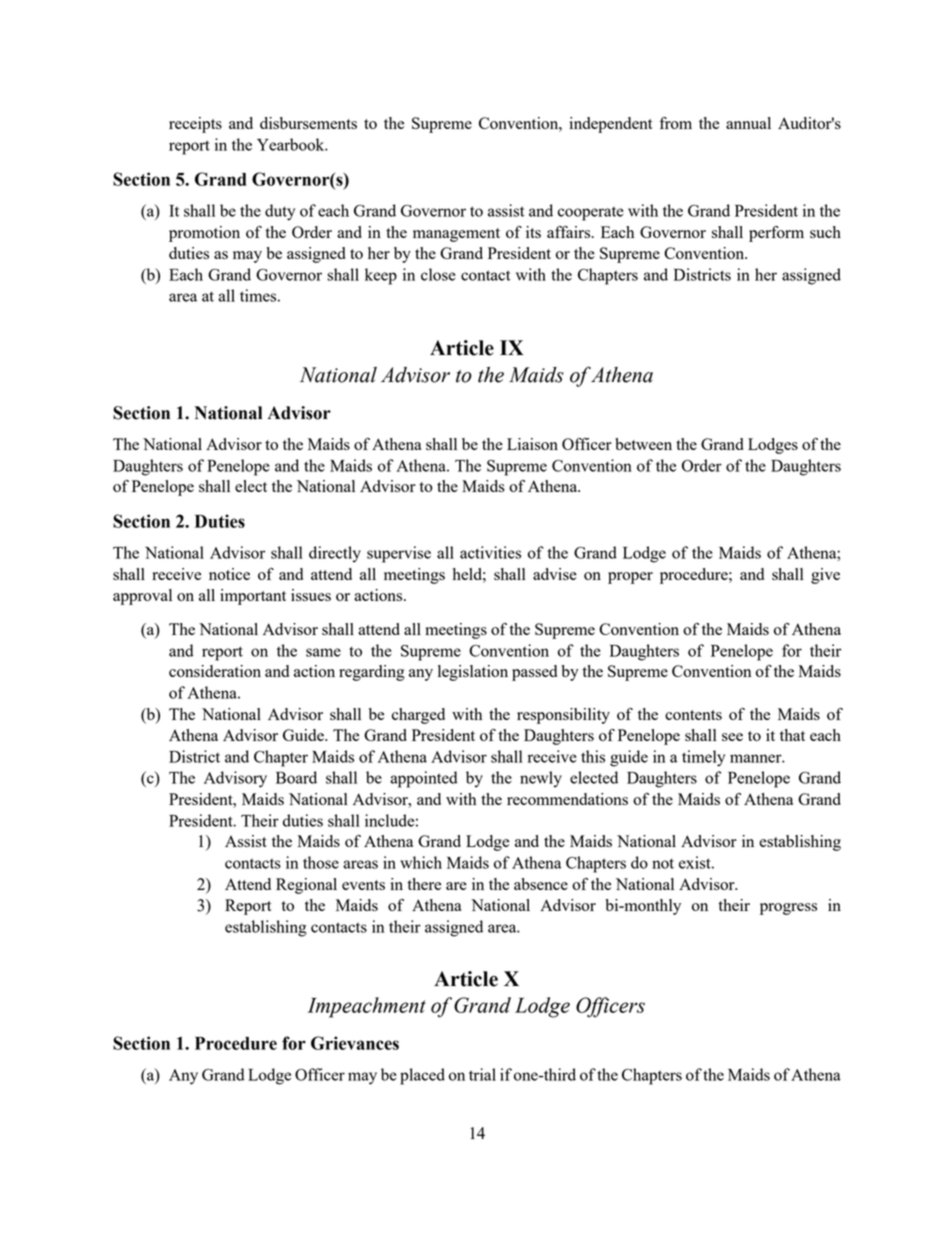 This screenshot has height=1233, width=952. Describe the element at coordinates (204, 234) in the screenshot. I see `promotion` at that location.
